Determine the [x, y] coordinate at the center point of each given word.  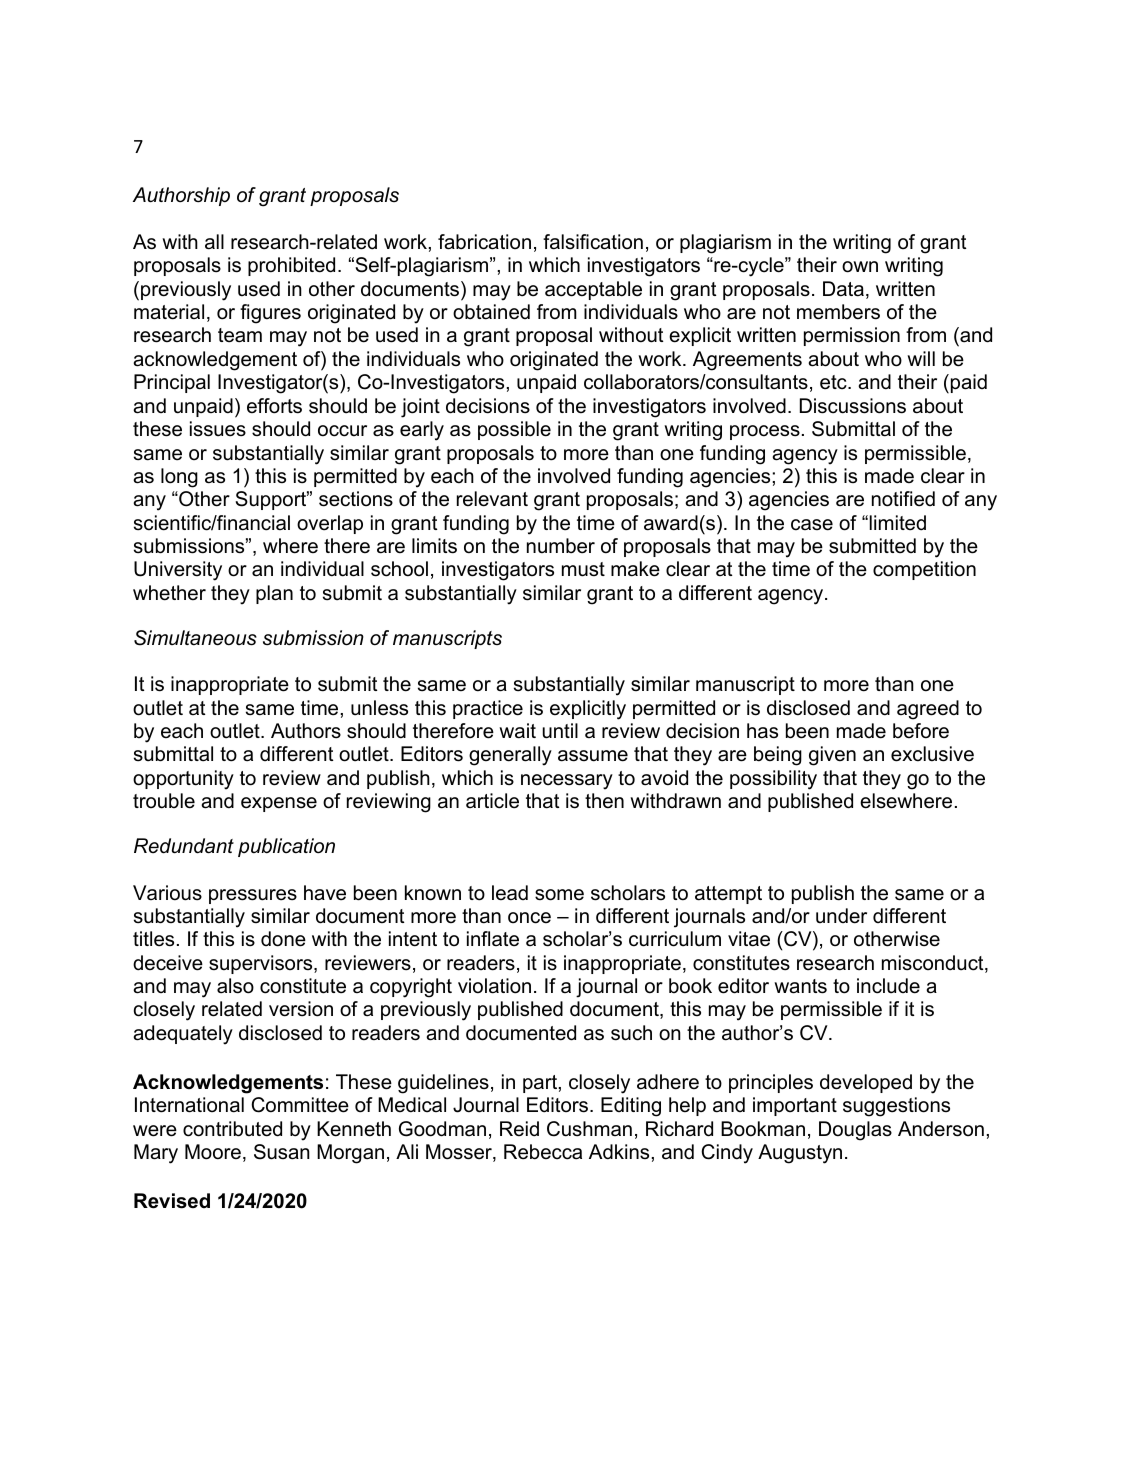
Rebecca [543, 1152]
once [529, 918]
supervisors [262, 964]
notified [903, 499]
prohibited [291, 266]
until [560, 731]
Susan [282, 1152]
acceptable [593, 290]
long [179, 478]
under [841, 916]
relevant [492, 499]
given [832, 756]
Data [843, 289]
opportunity [183, 780]
